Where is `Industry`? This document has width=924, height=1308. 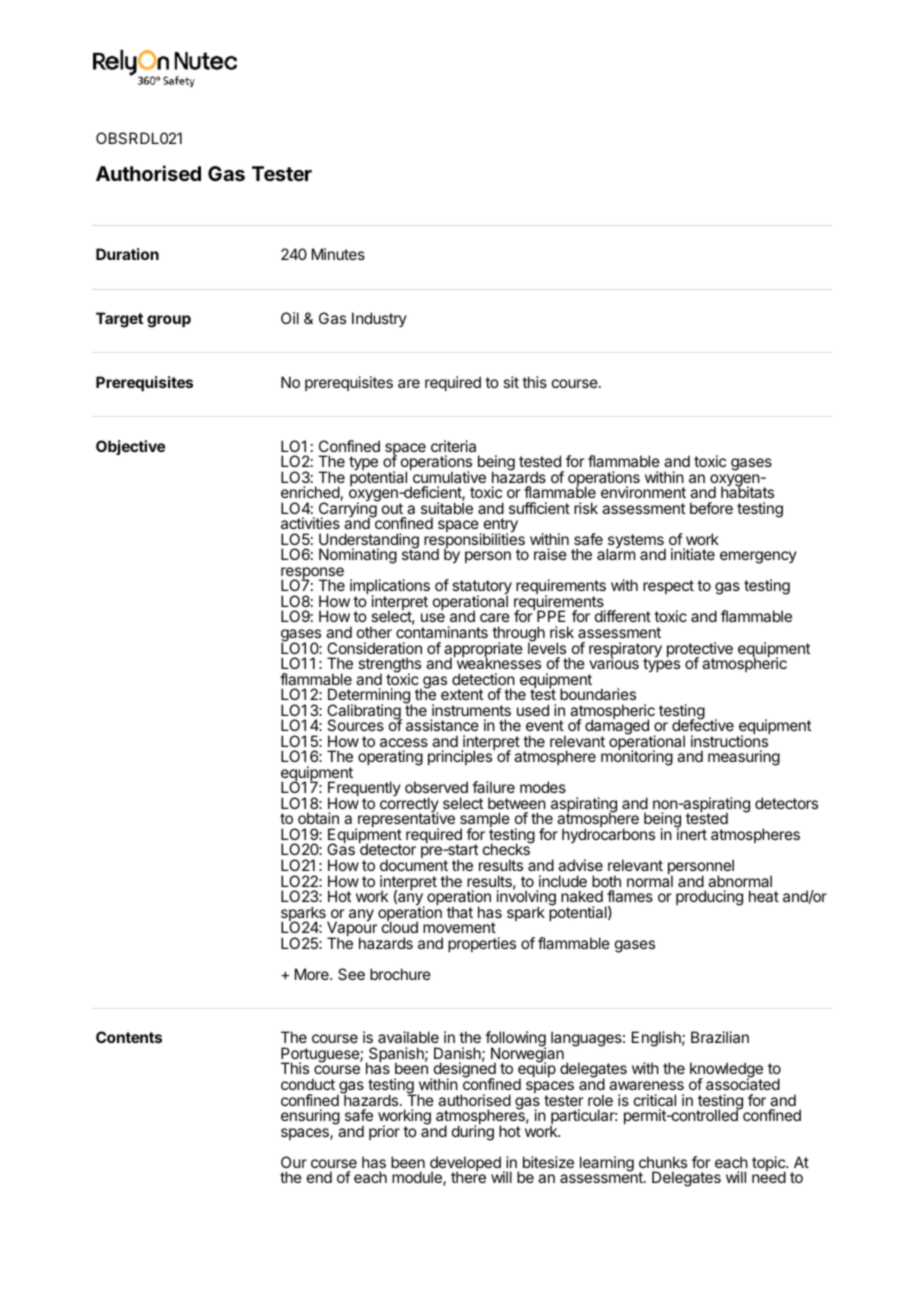
Industry is located at coordinates (379, 319).
